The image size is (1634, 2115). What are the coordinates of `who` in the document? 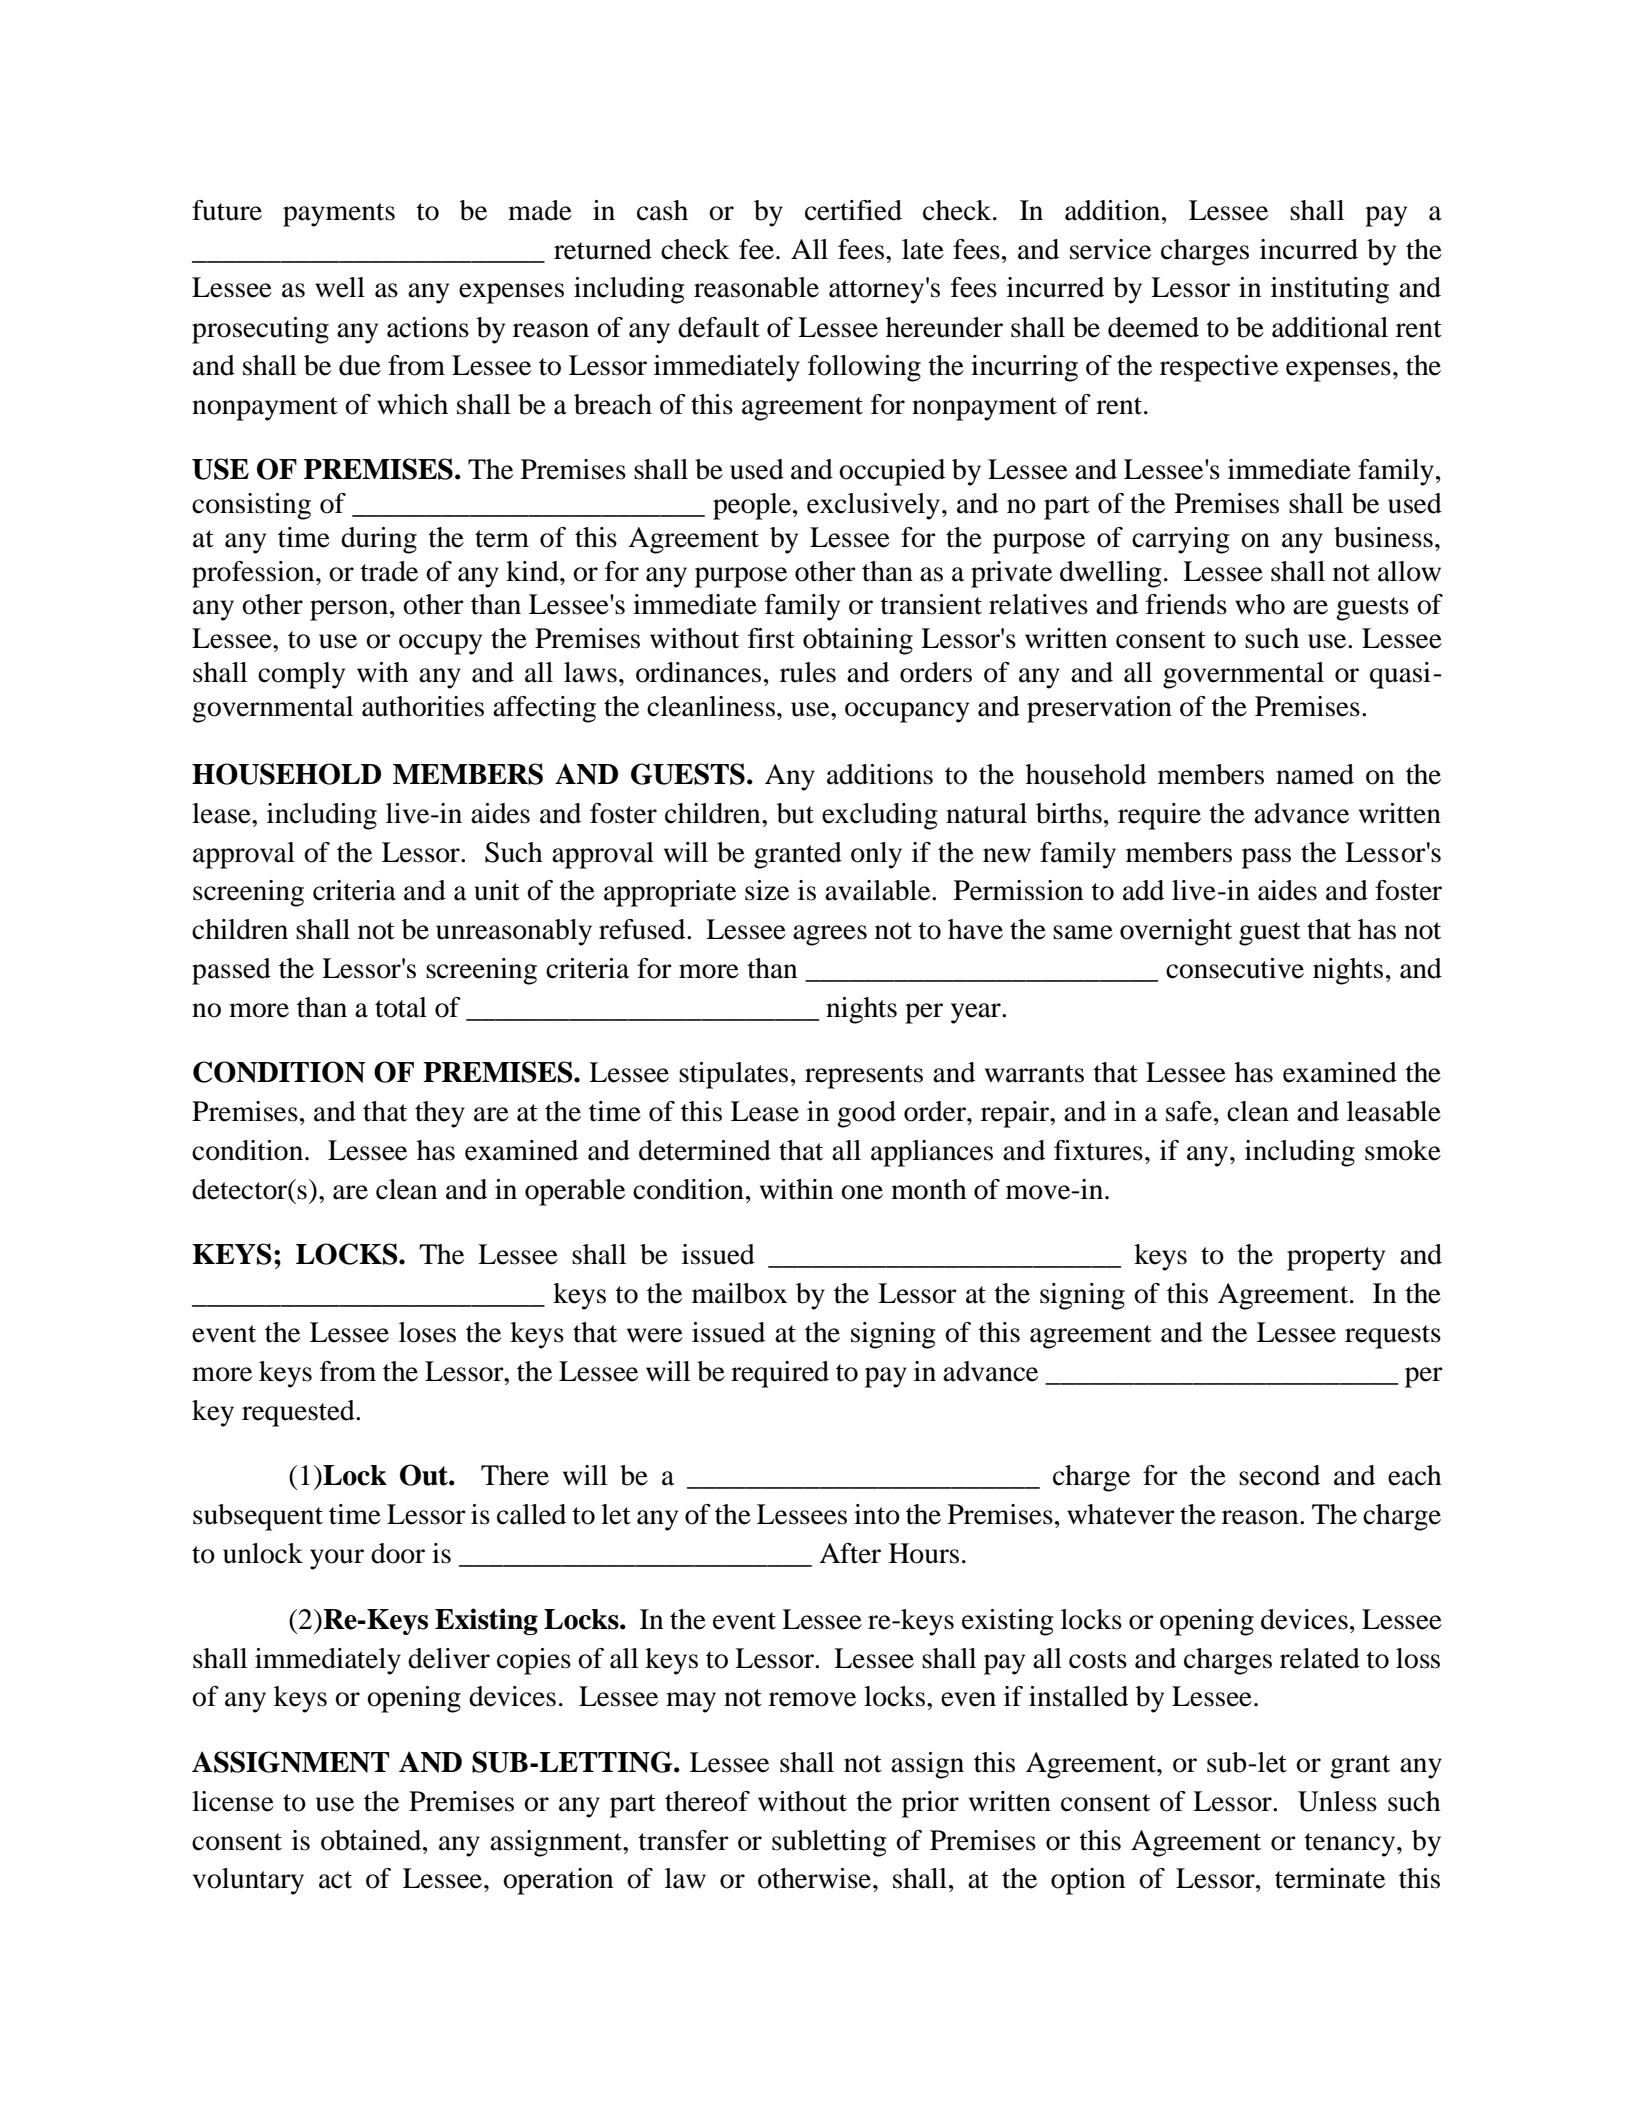 It's located at (1260, 604).
